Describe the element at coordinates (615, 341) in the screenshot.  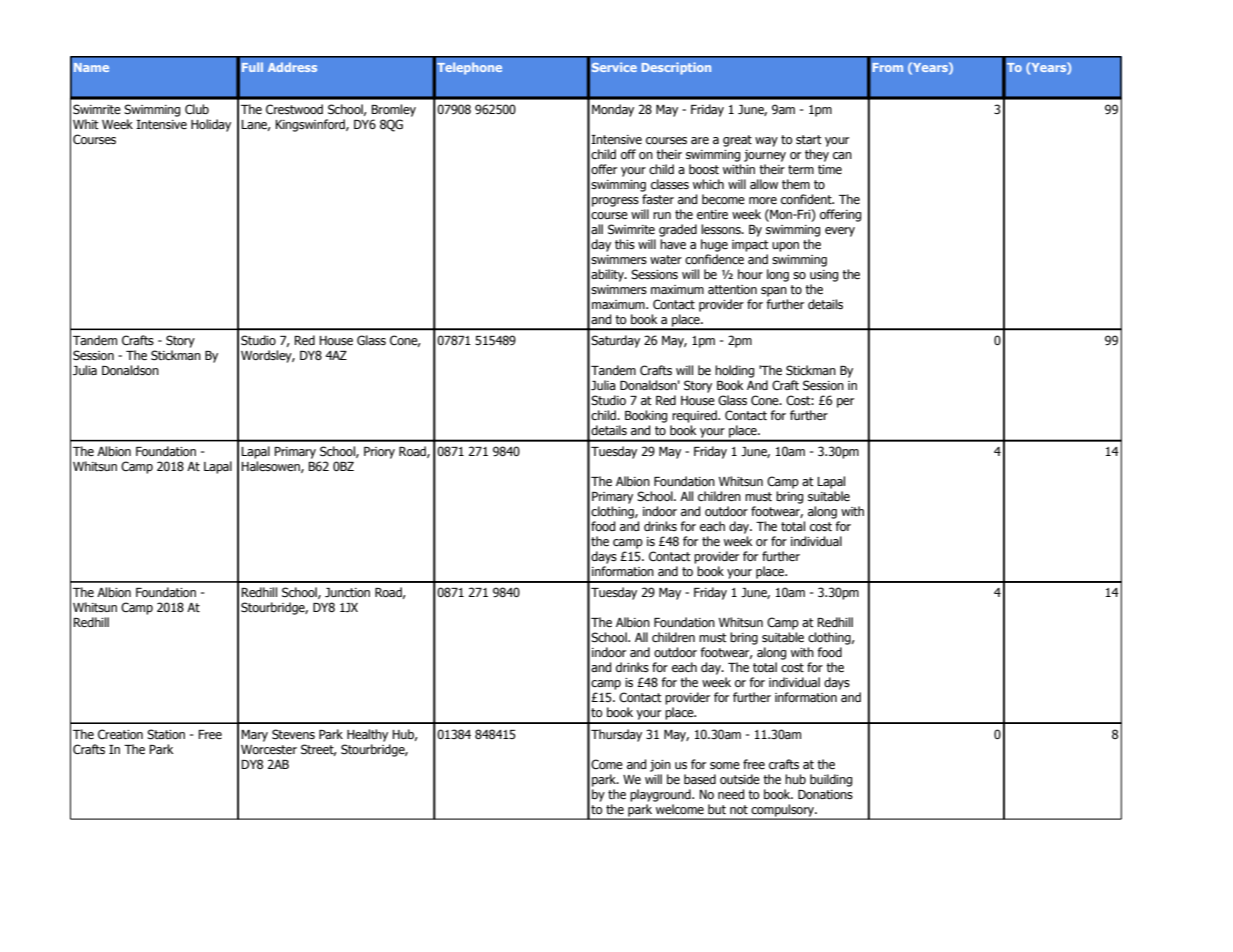
I see `Saturday` at that location.
